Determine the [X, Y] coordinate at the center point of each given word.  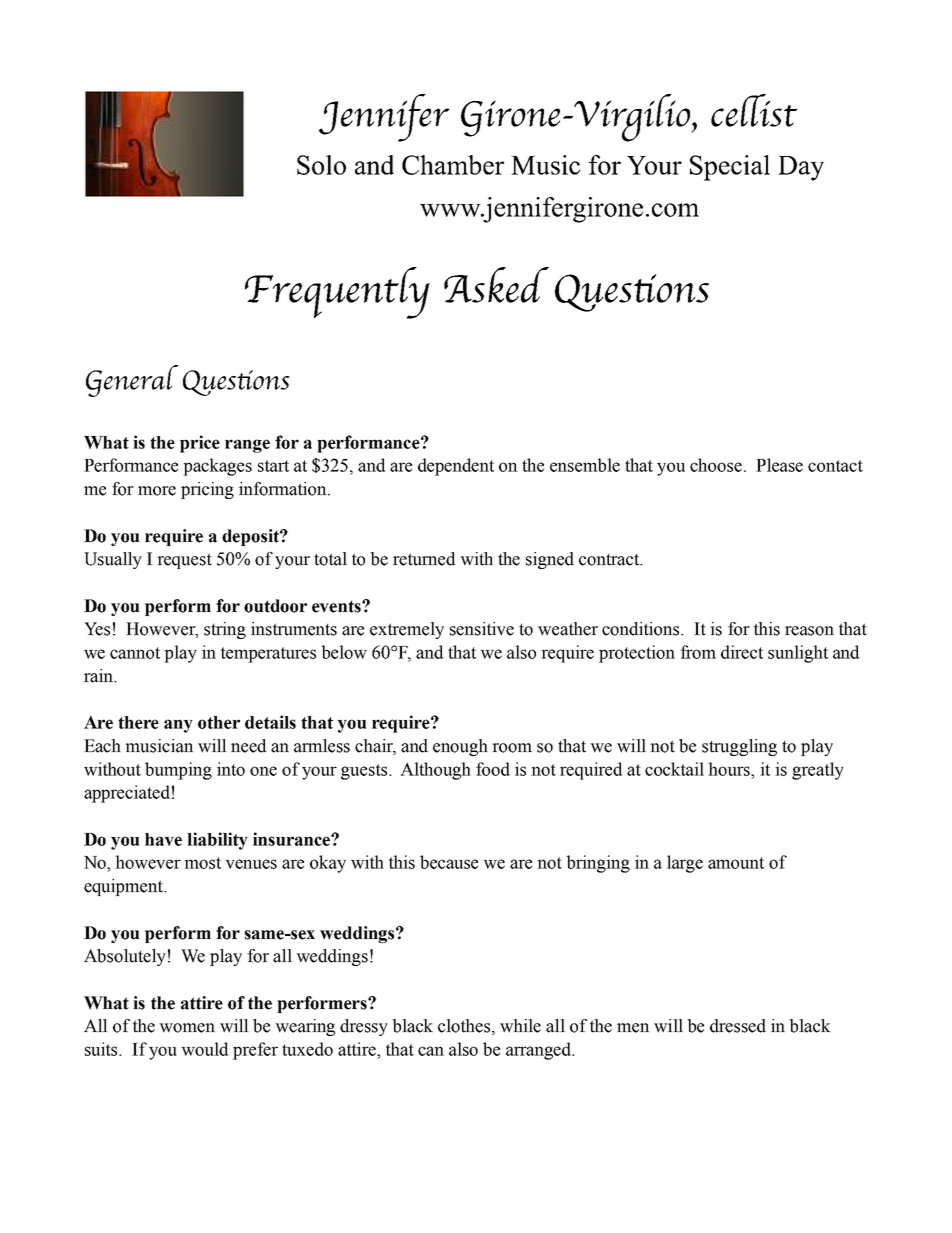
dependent [456, 467]
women [187, 1028]
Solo [321, 165]
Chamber [453, 165]
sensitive [482, 629]
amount [736, 863]
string [225, 630]
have [163, 839]
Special [730, 168]
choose [716, 465]
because [449, 862]
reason [809, 631]
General [132, 381]
